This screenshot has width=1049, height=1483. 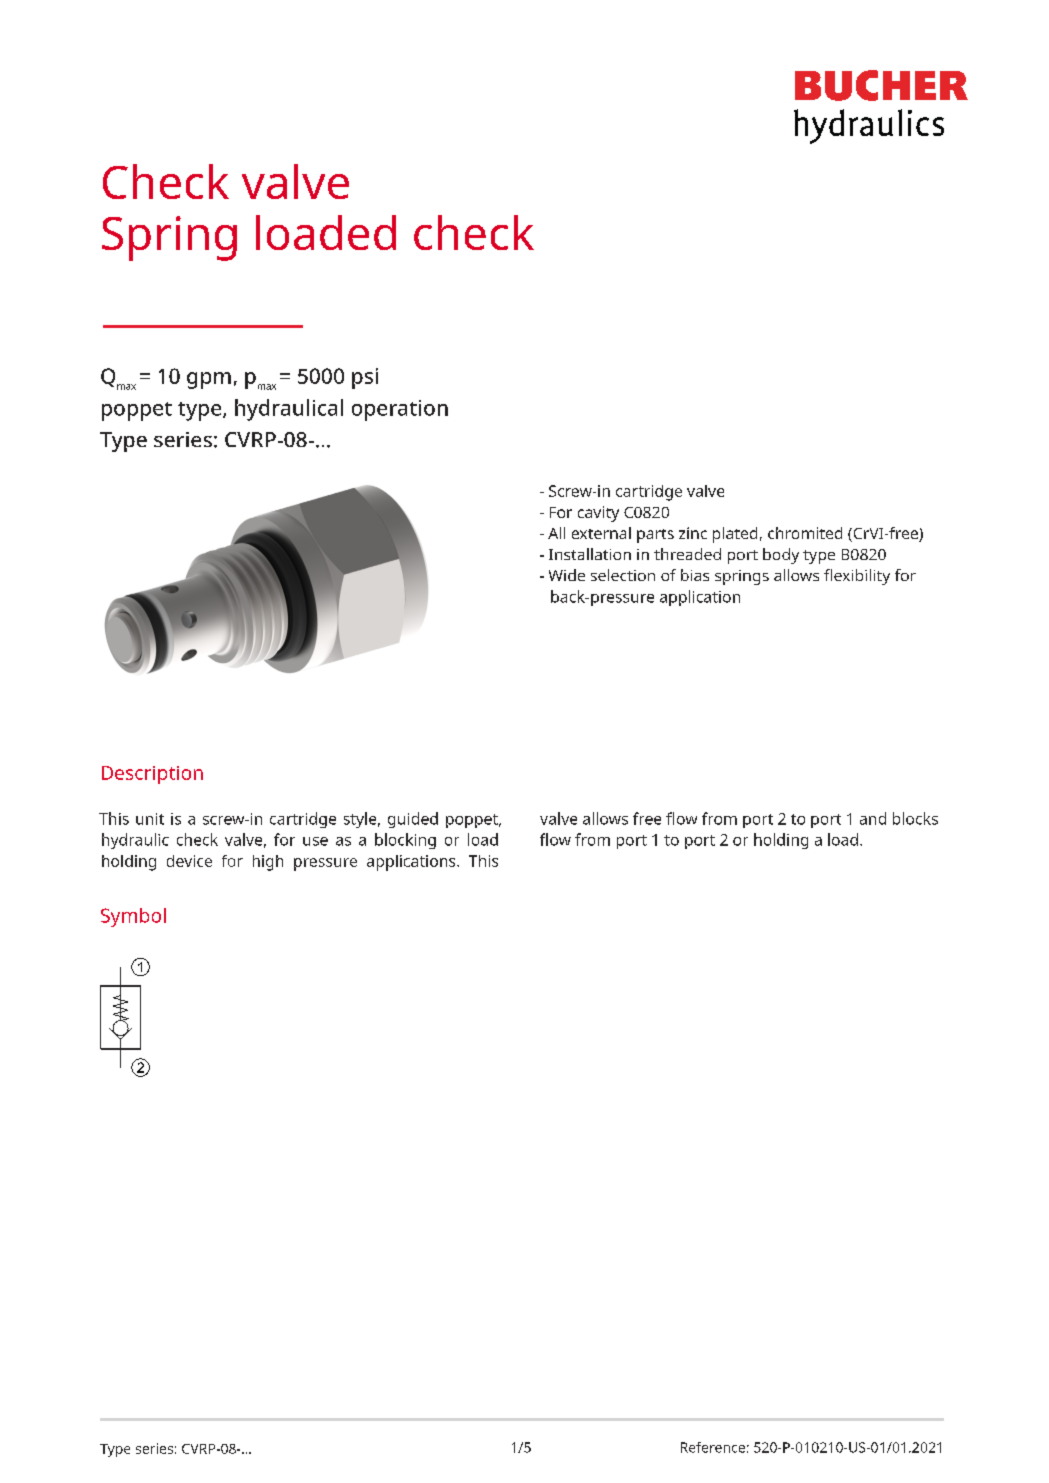 What do you see at coordinates (209, 380) in the screenshot?
I see `gpm` at bounding box center [209, 380].
